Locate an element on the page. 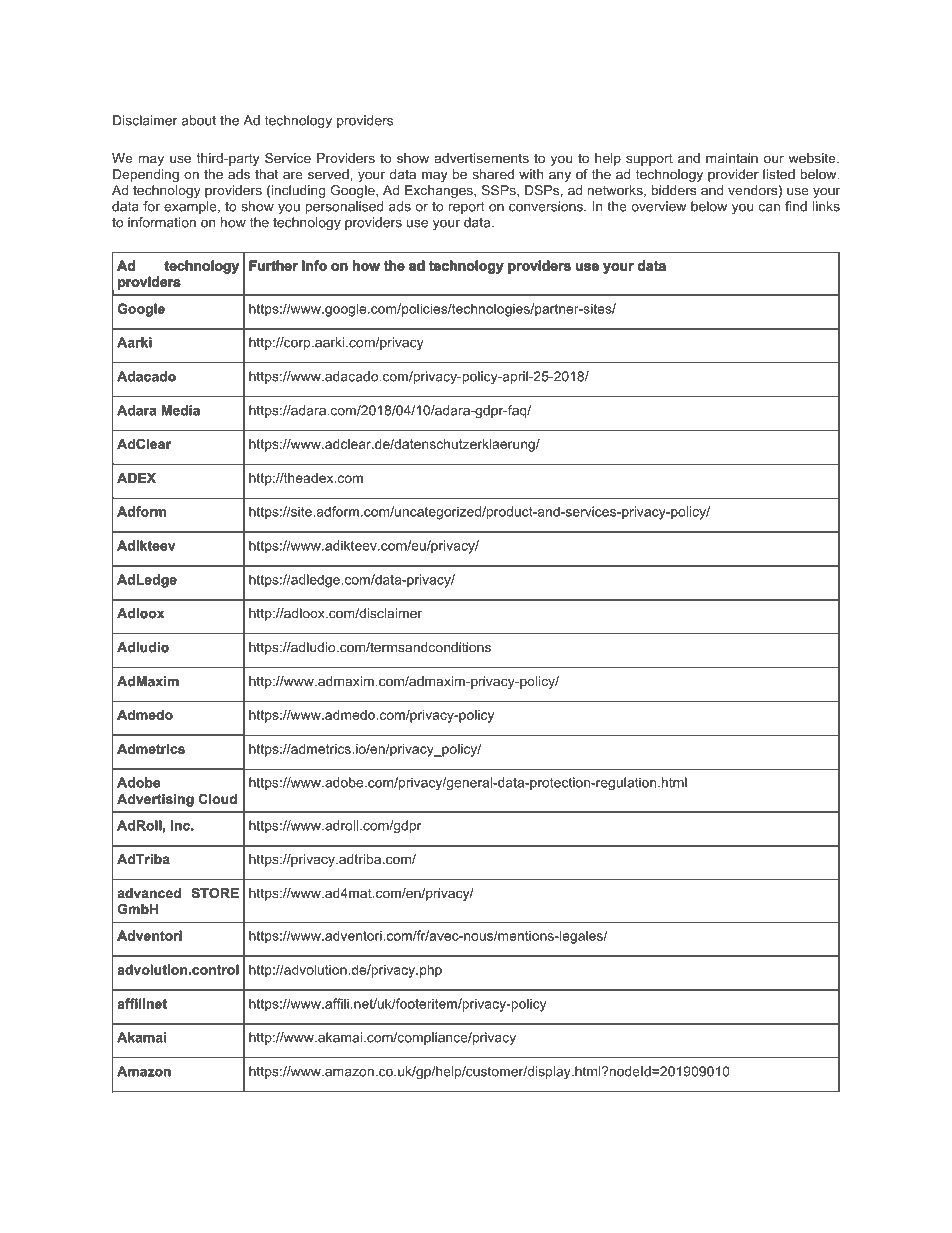 The height and width of the document is (1233, 952). personalised is located at coordinates (344, 207).
